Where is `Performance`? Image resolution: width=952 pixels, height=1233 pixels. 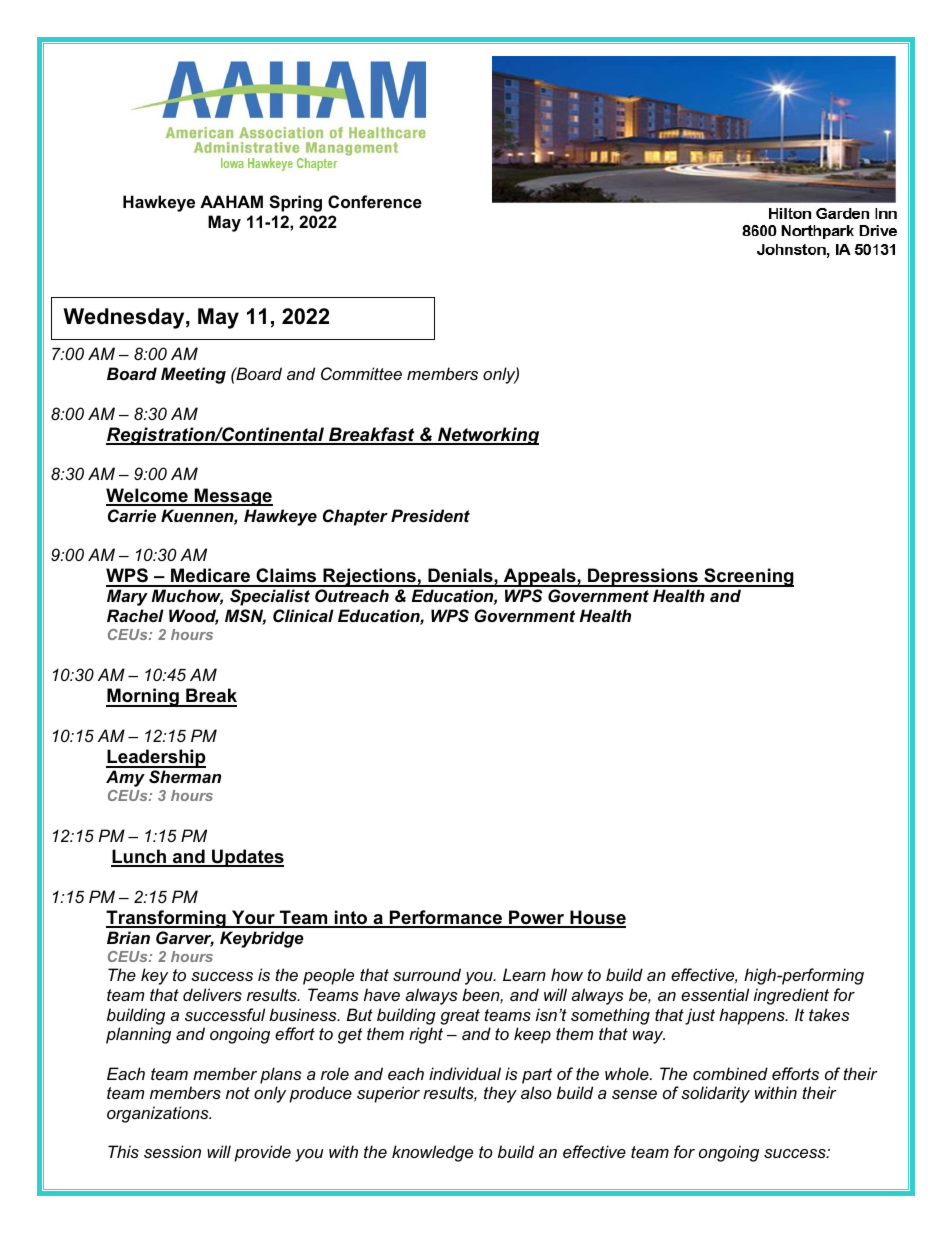
Performance is located at coordinates (445, 918).
